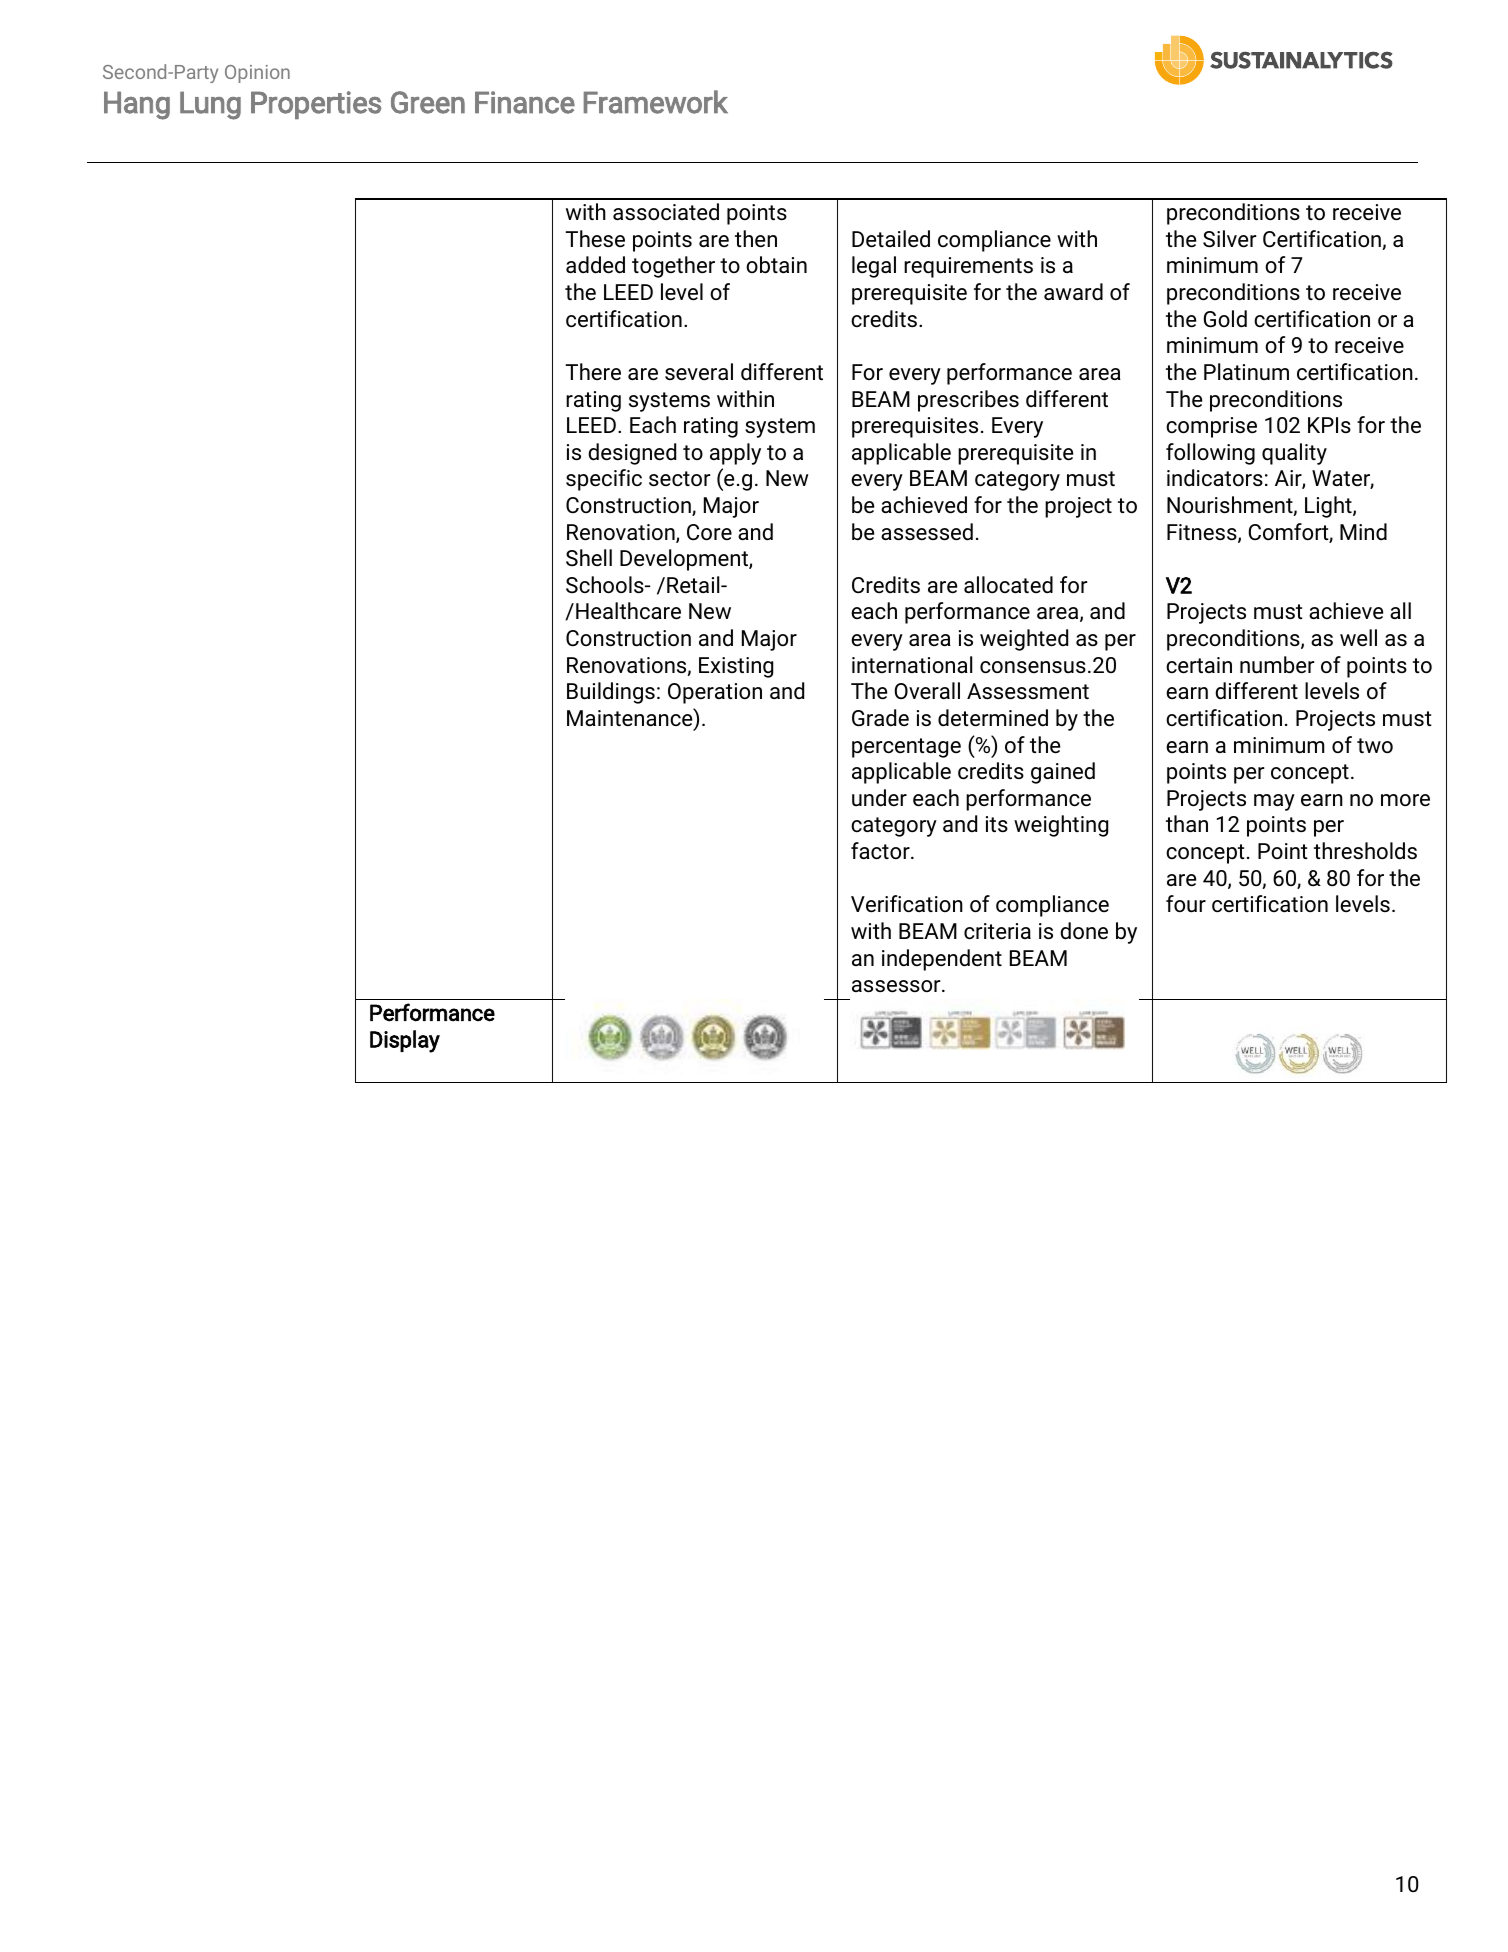  What do you see at coordinates (316, 105) in the screenshot?
I see `Properties` at bounding box center [316, 105].
